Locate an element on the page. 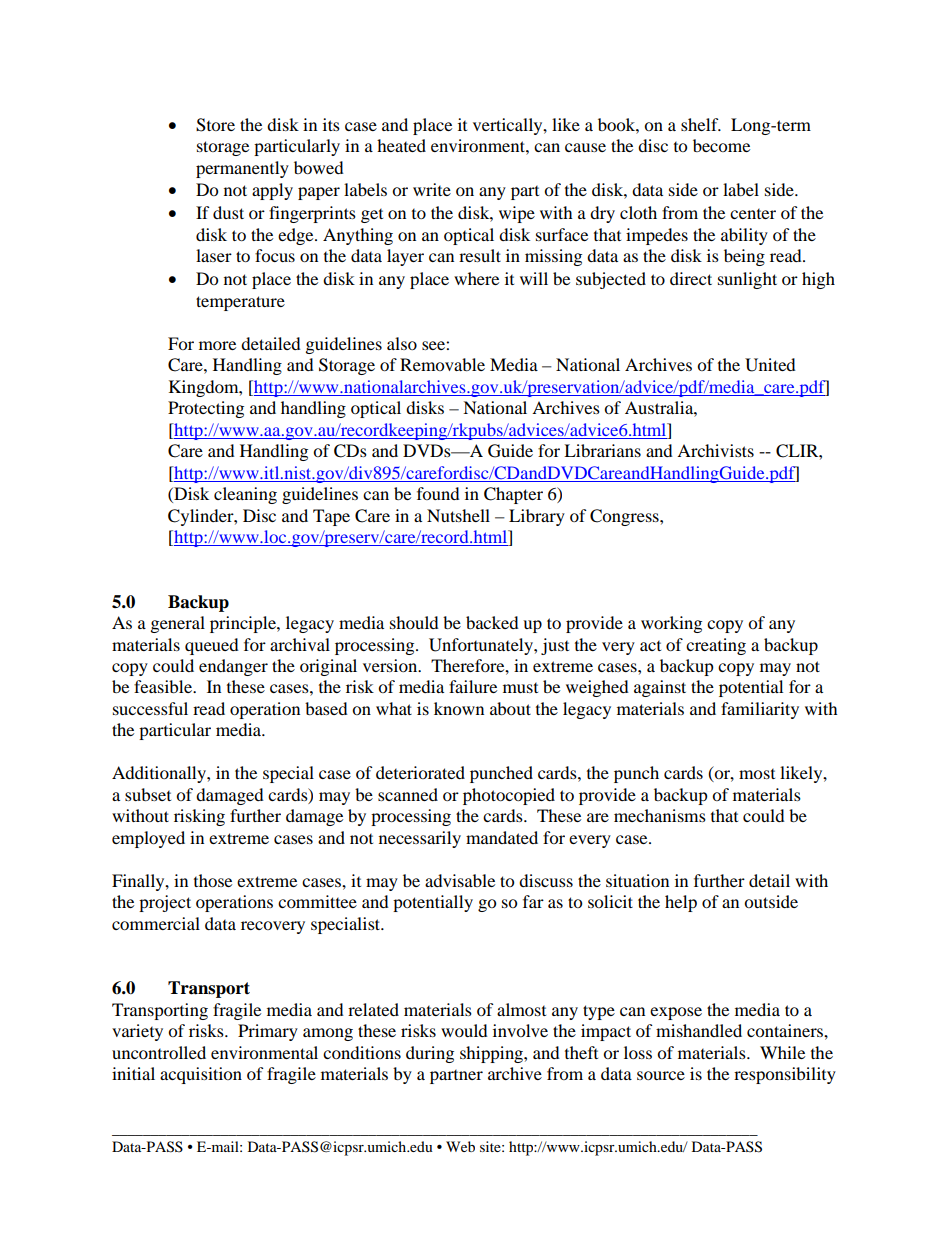  write is located at coordinates (432, 189).
